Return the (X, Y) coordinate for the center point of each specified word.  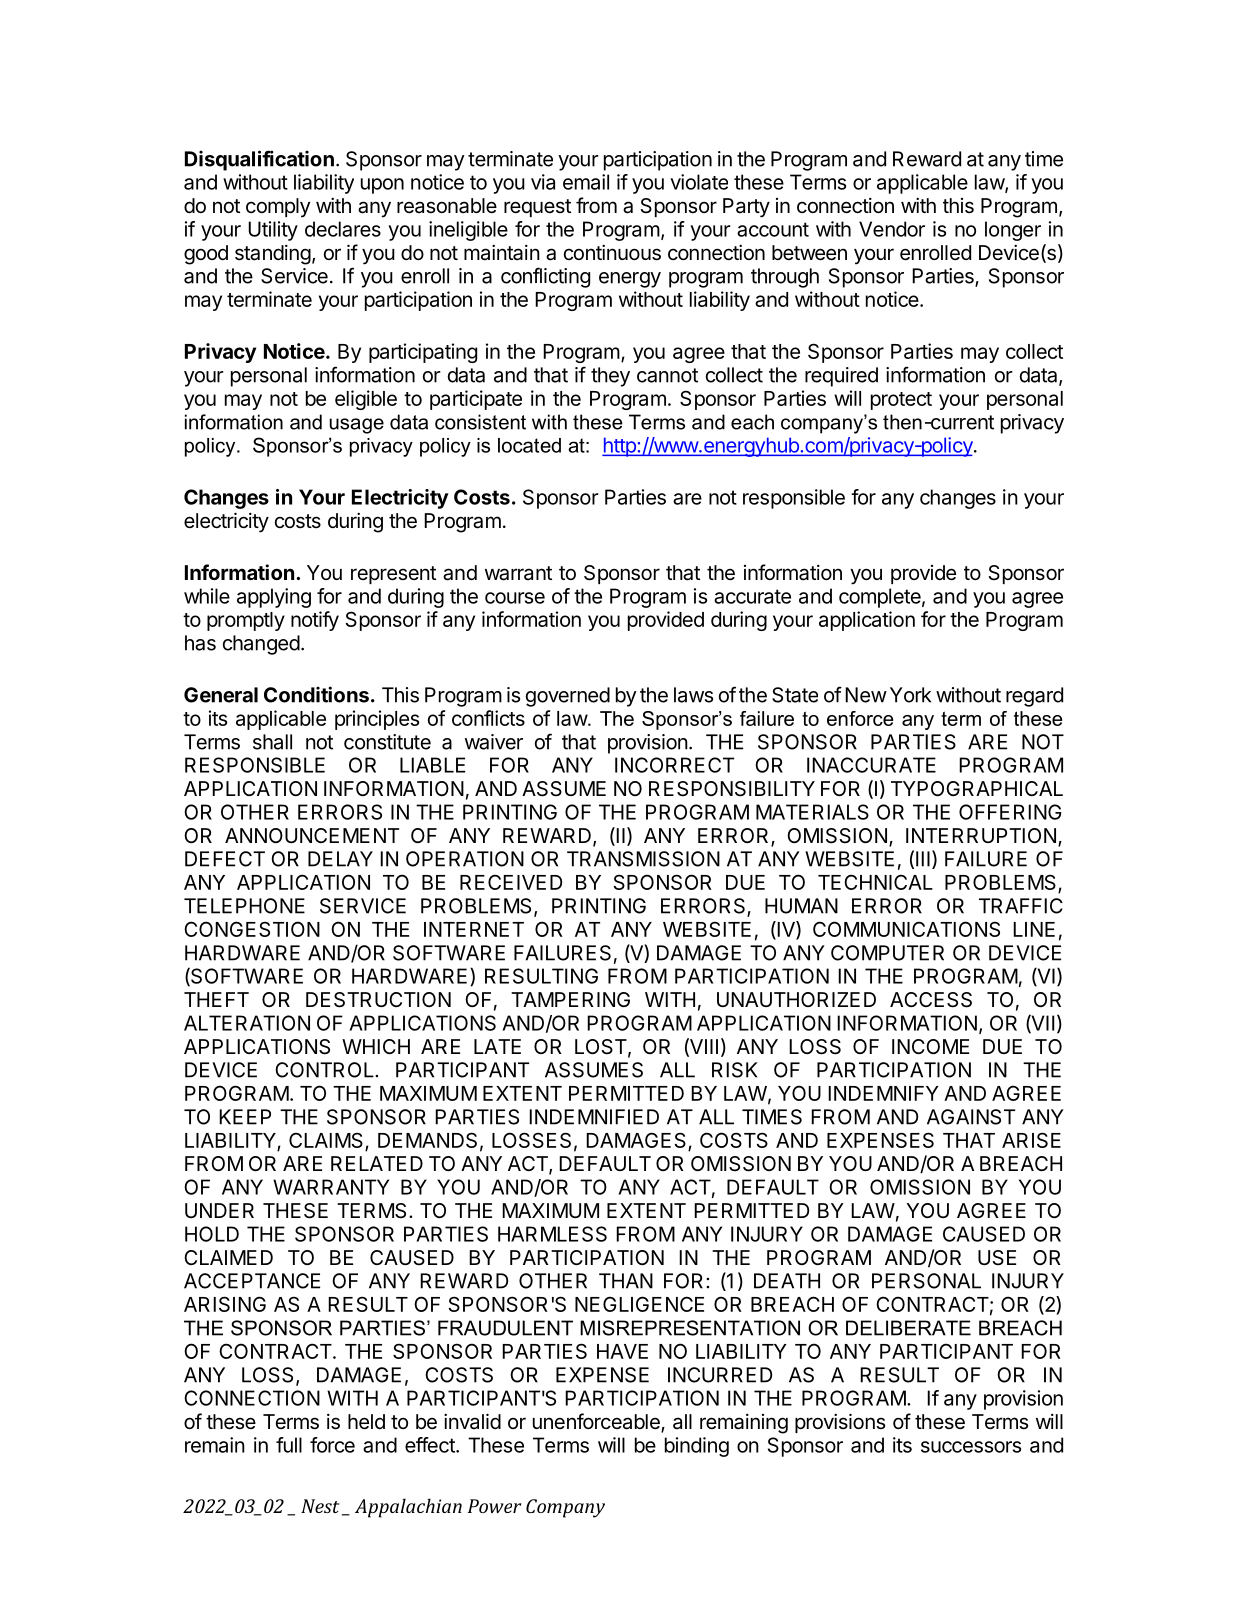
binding (697, 1447)
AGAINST (971, 1117)
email (586, 182)
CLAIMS (327, 1141)
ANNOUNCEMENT (312, 835)
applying (274, 598)
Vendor (892, 229)
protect (901, 401)
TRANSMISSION (643, 859)
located (529, 445)
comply (278, 207)
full (289, 1445)
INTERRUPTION (981, 835)
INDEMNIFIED (594, 1117)
